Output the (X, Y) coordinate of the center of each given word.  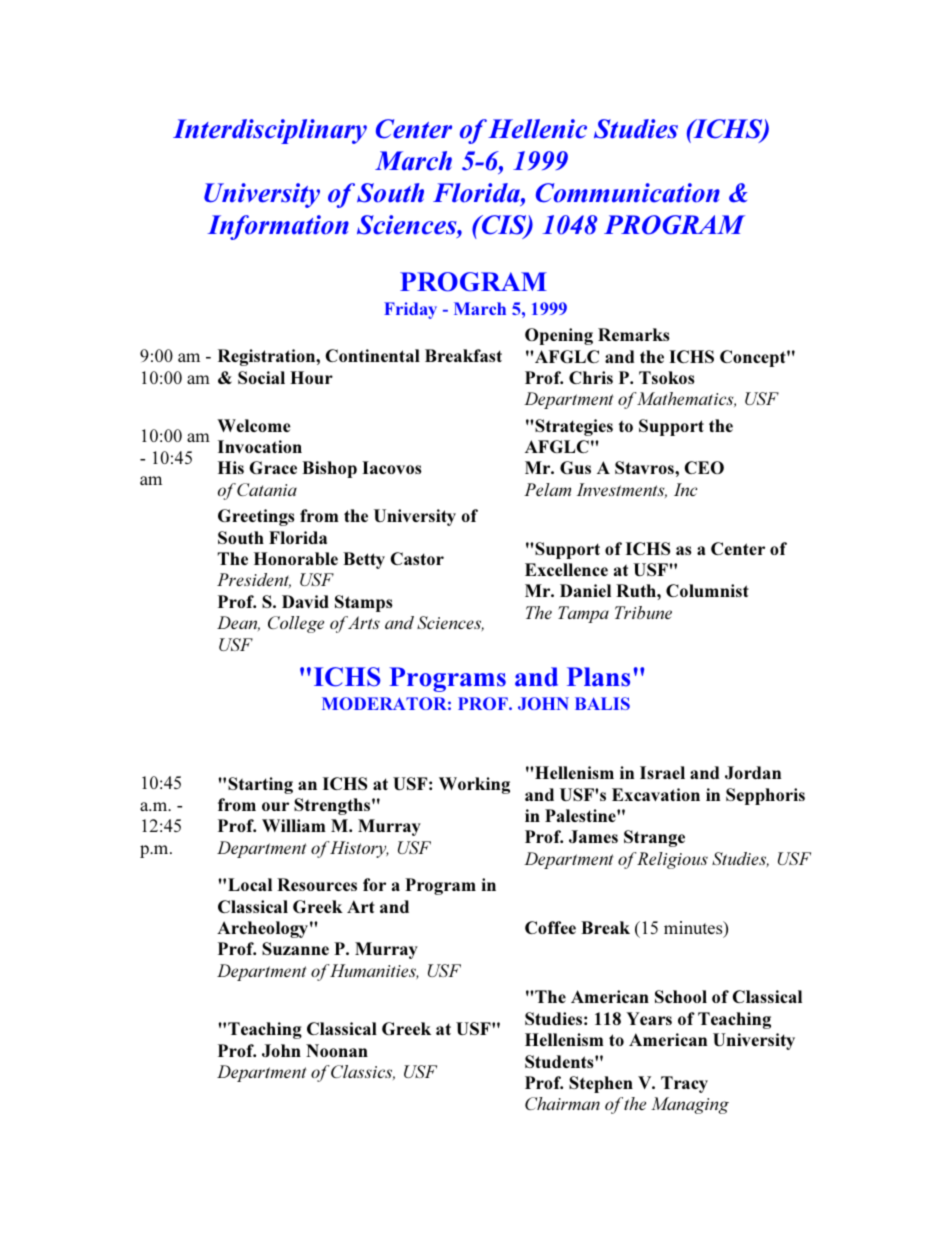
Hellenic (537, 129)
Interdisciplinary (270, 131)
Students (560, 1061)
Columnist (707, 590)
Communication (628, 193)
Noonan (337, 1050)
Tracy (684, 1084)
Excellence (566, 569)
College (296, 624)
